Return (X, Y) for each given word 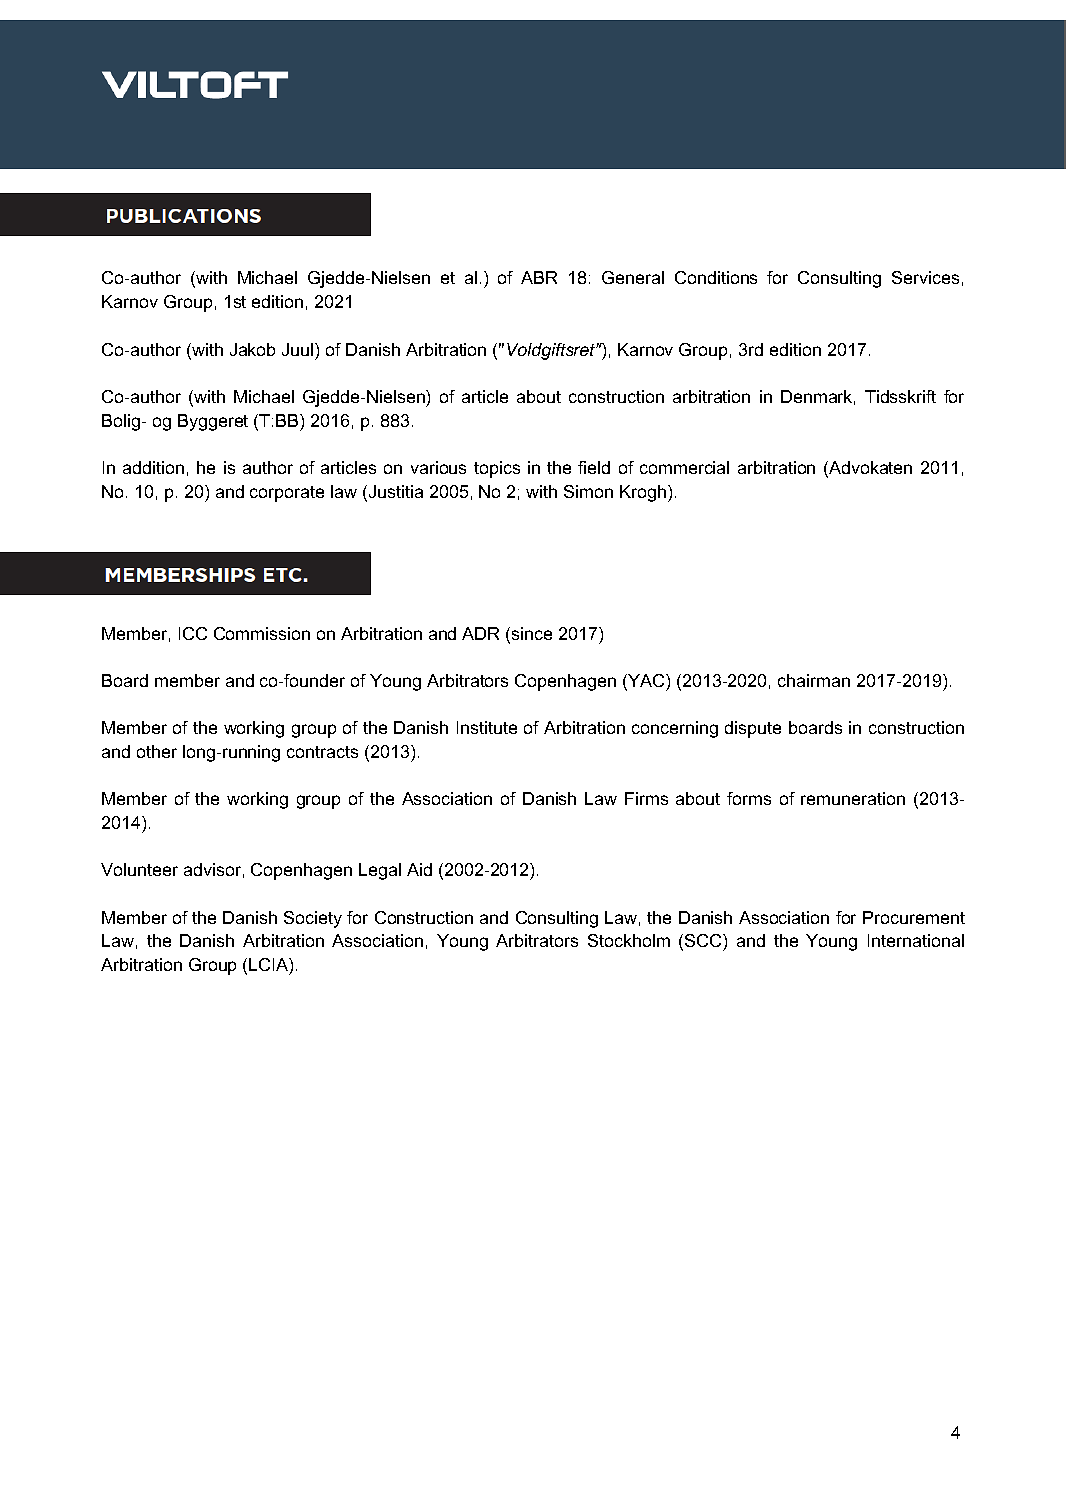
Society (313, 919)
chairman (814, 680)
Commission (262, 633)
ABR (539, 277)
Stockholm (629, 940)
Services (925, 277)
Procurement (914, 917)
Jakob (252, 349)
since (532, 633)
